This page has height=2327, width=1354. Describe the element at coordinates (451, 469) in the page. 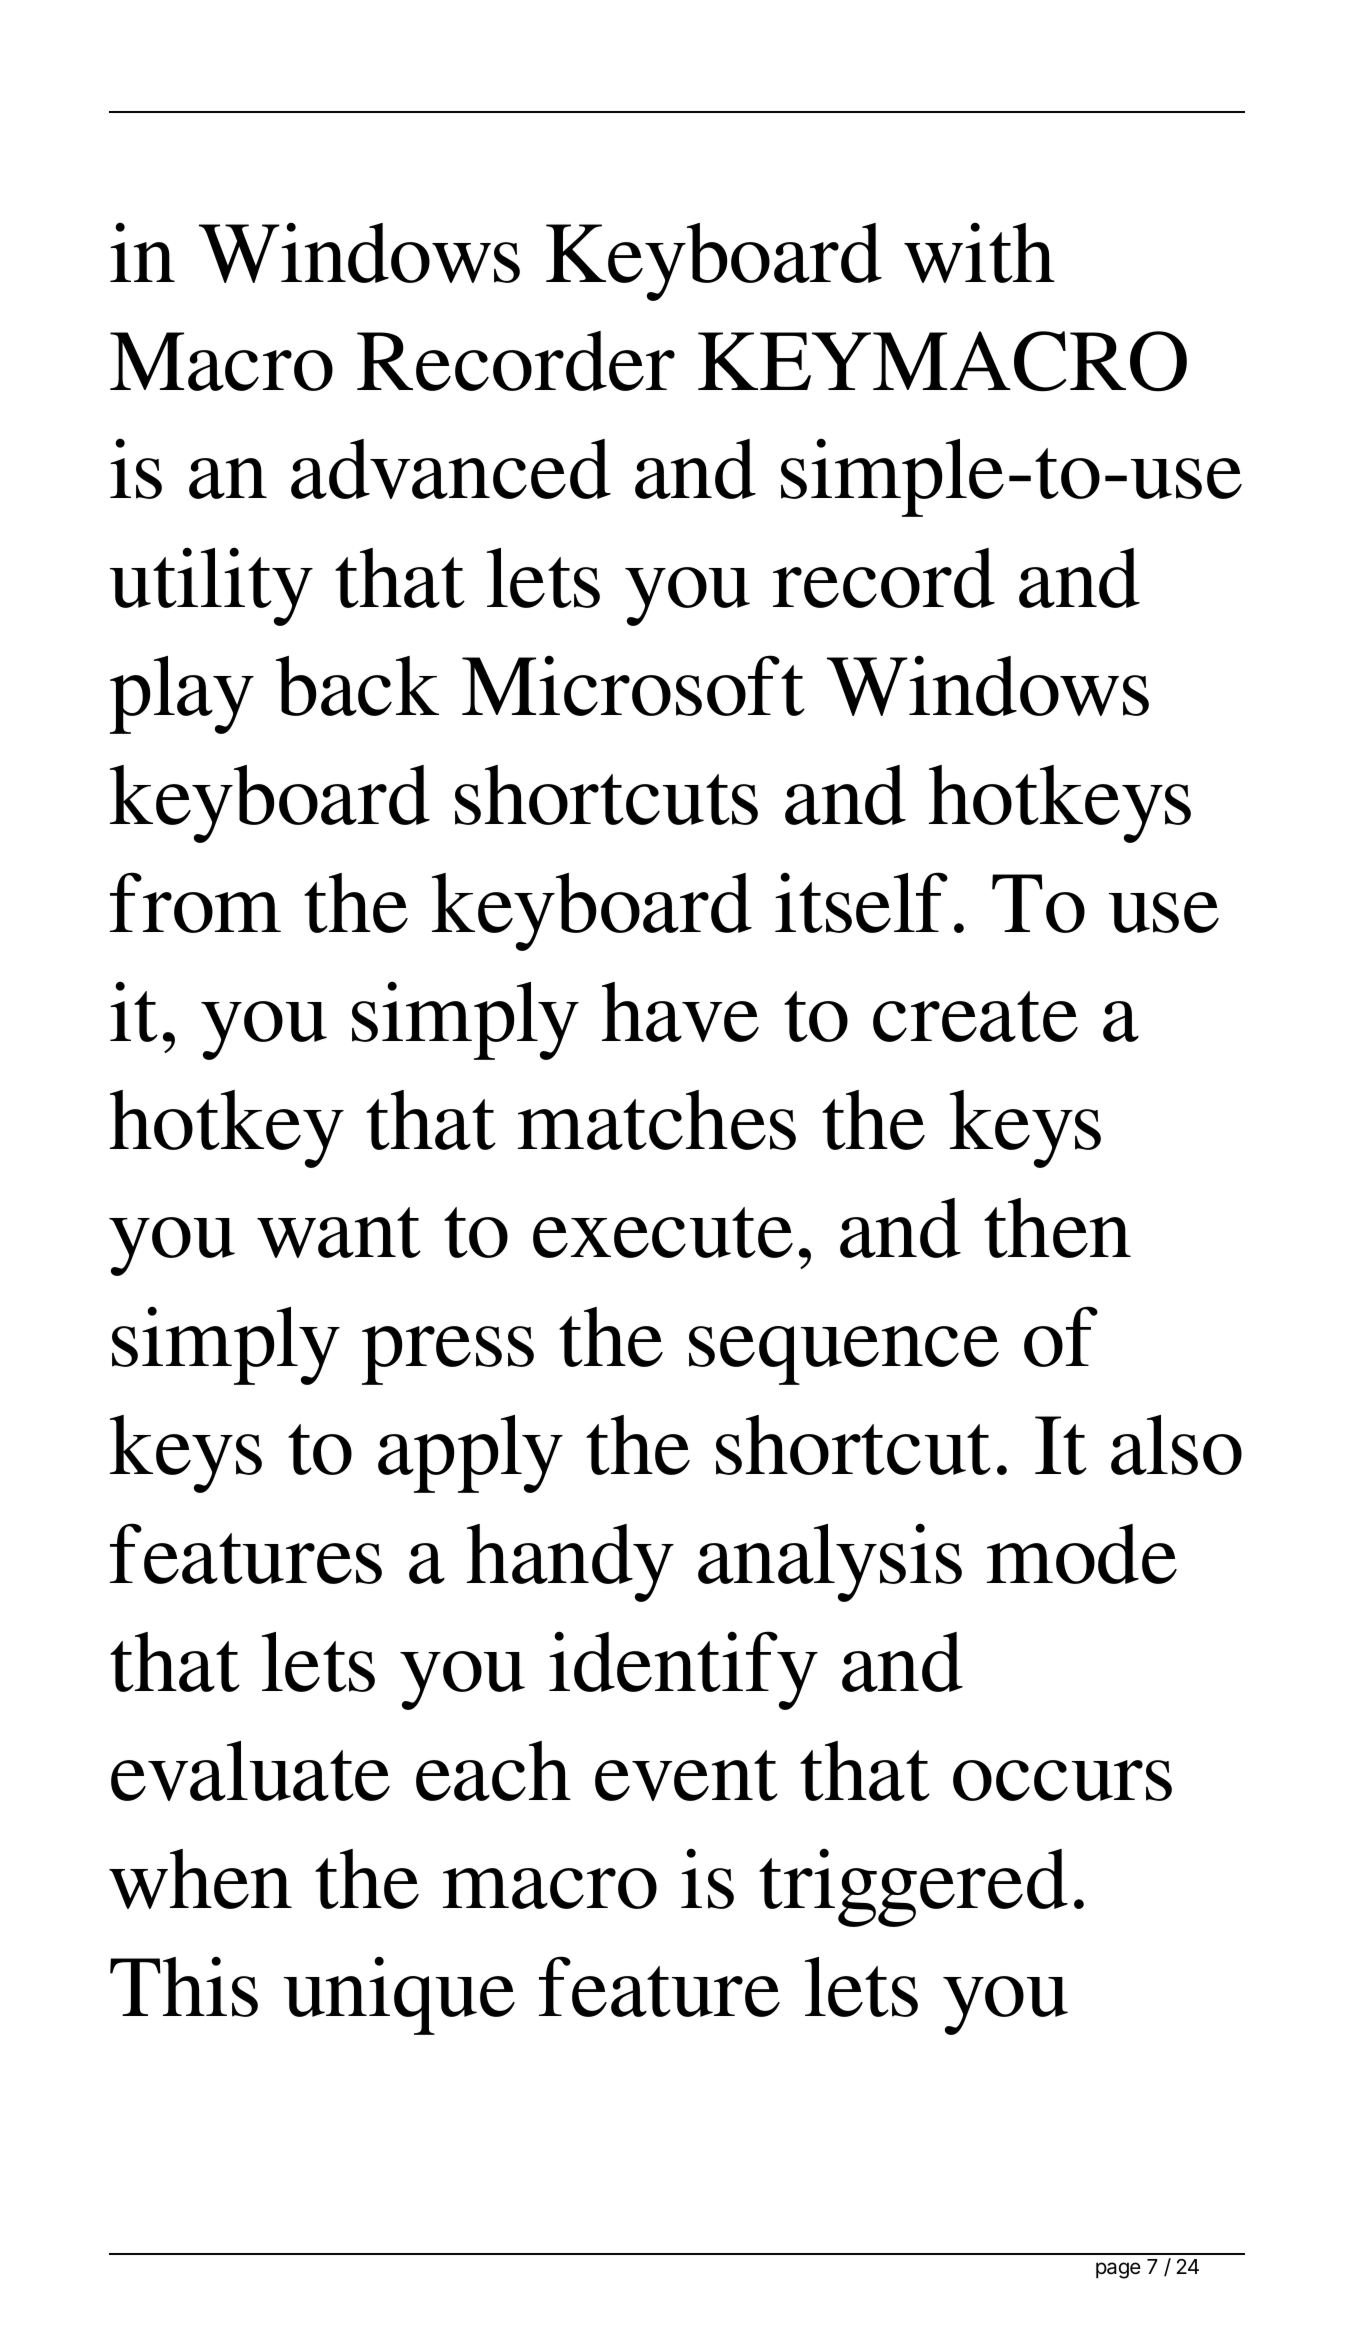

I see `advanced` at that location.
